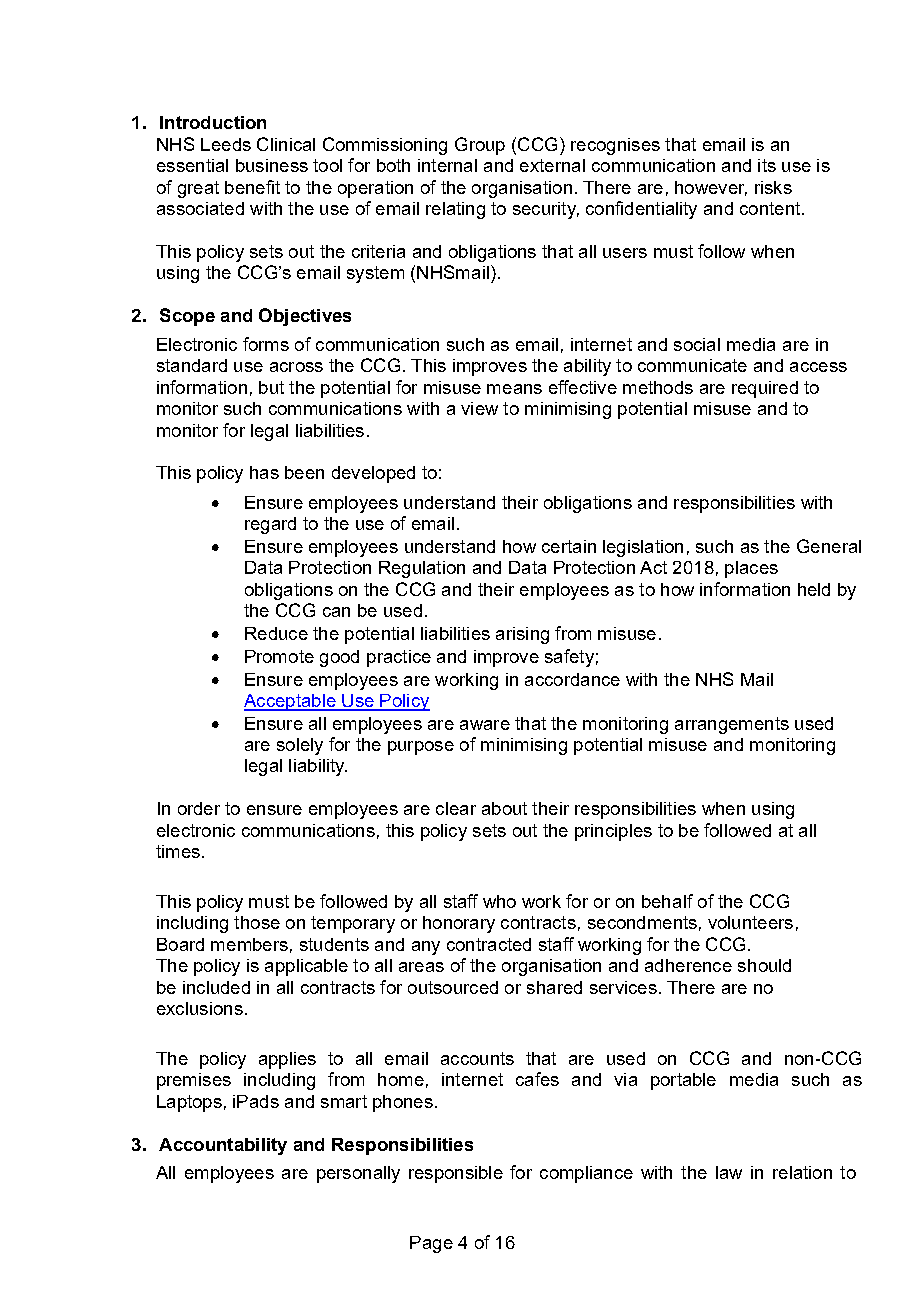 The image size is (924, 1308). What do you see at coordinates (271, 387) in the document?
I see `but` at bounding box center [271, 387].
